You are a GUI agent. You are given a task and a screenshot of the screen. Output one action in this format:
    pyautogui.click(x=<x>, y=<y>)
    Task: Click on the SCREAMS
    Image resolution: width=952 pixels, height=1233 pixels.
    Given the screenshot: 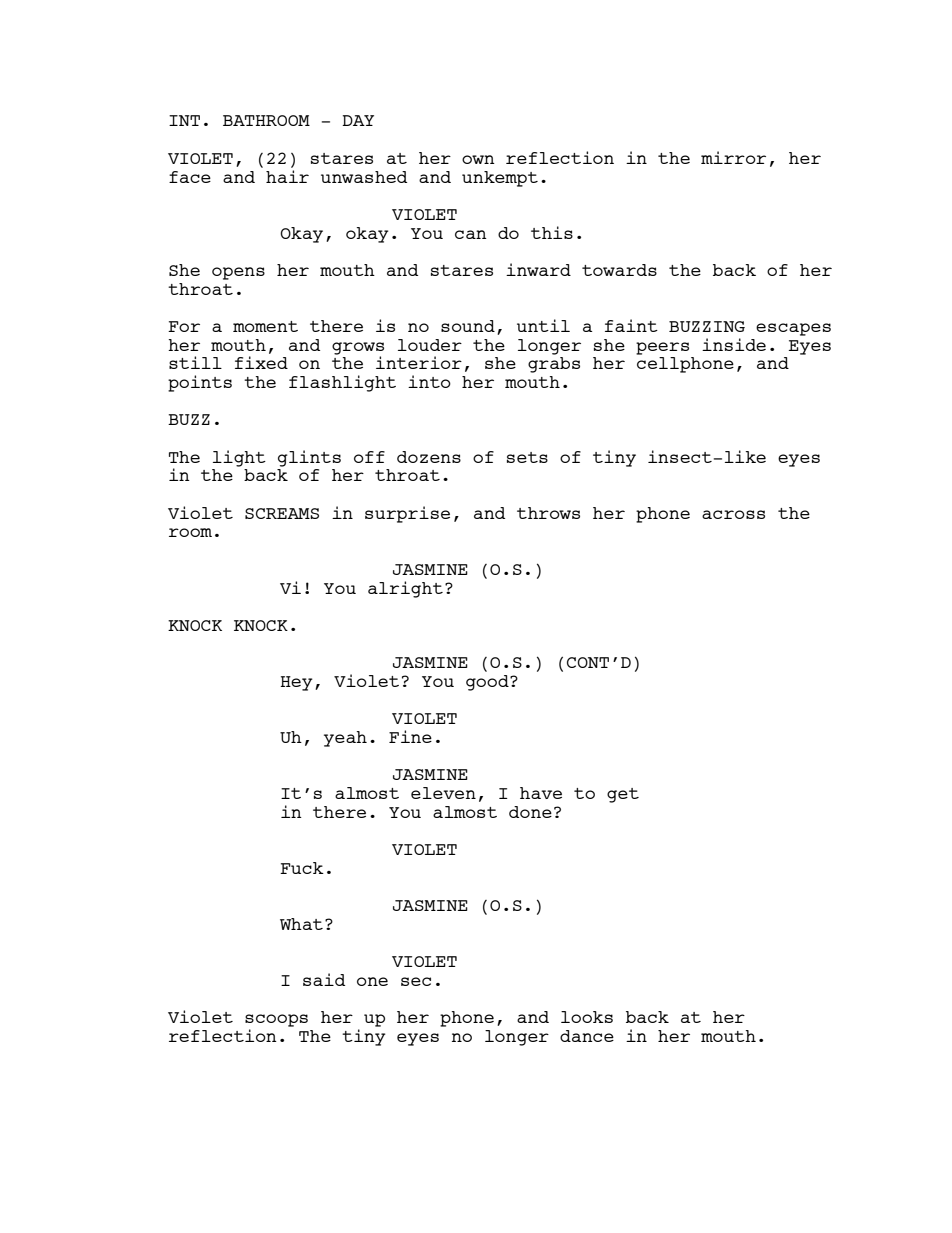 What is the action you would take?
    pyautogui.click(x=282, y=513)
